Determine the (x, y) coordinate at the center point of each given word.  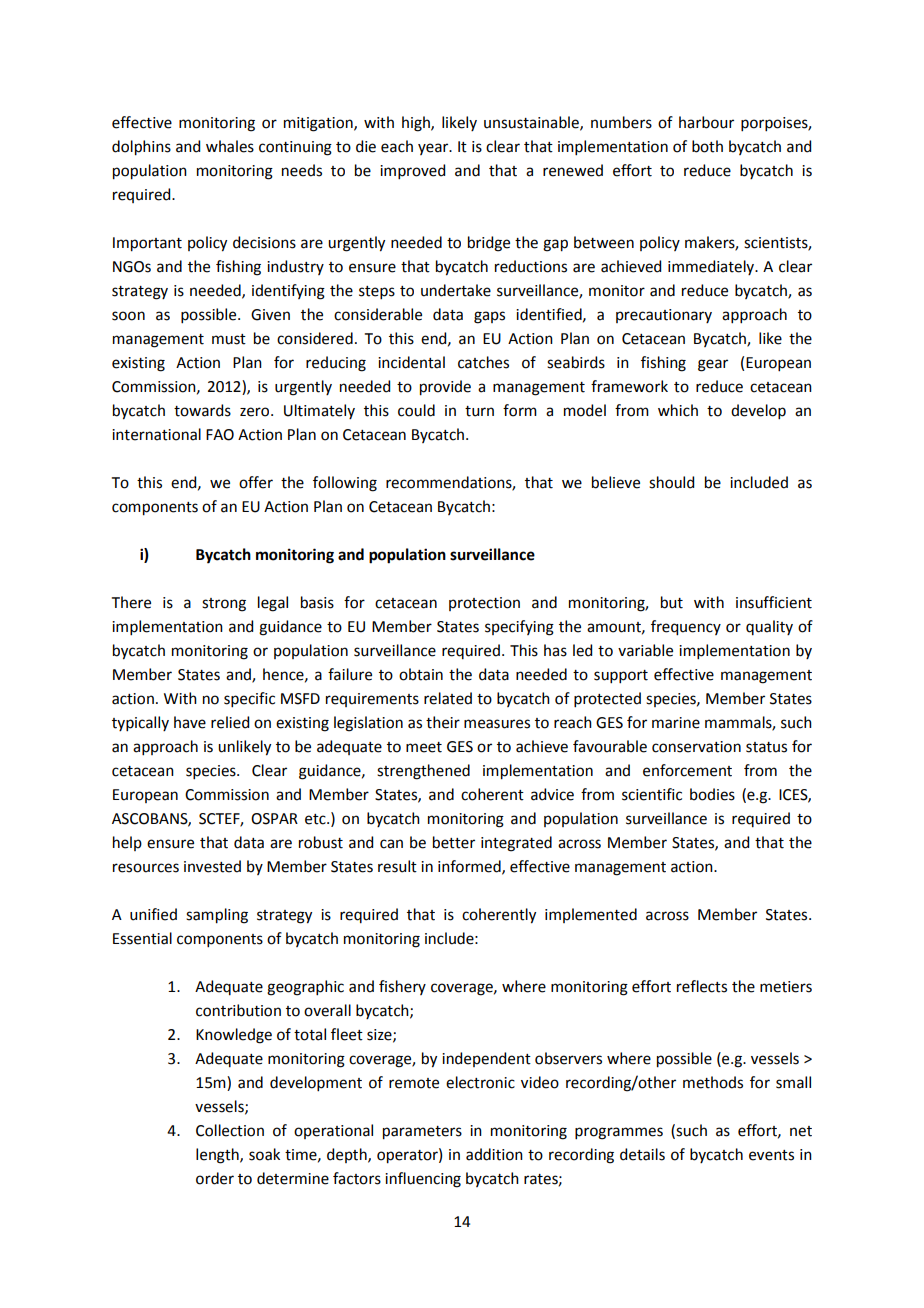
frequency (686, 628)
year (434, 149)
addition (494, 1154)
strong (224, 605)
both (707, 146)
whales (230, 146)
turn (479, 411)
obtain (421, 674)
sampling (217, 916)
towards (202, 410)
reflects (702, 986)
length (218, 1156)
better (454, 842)
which (678, 410)
